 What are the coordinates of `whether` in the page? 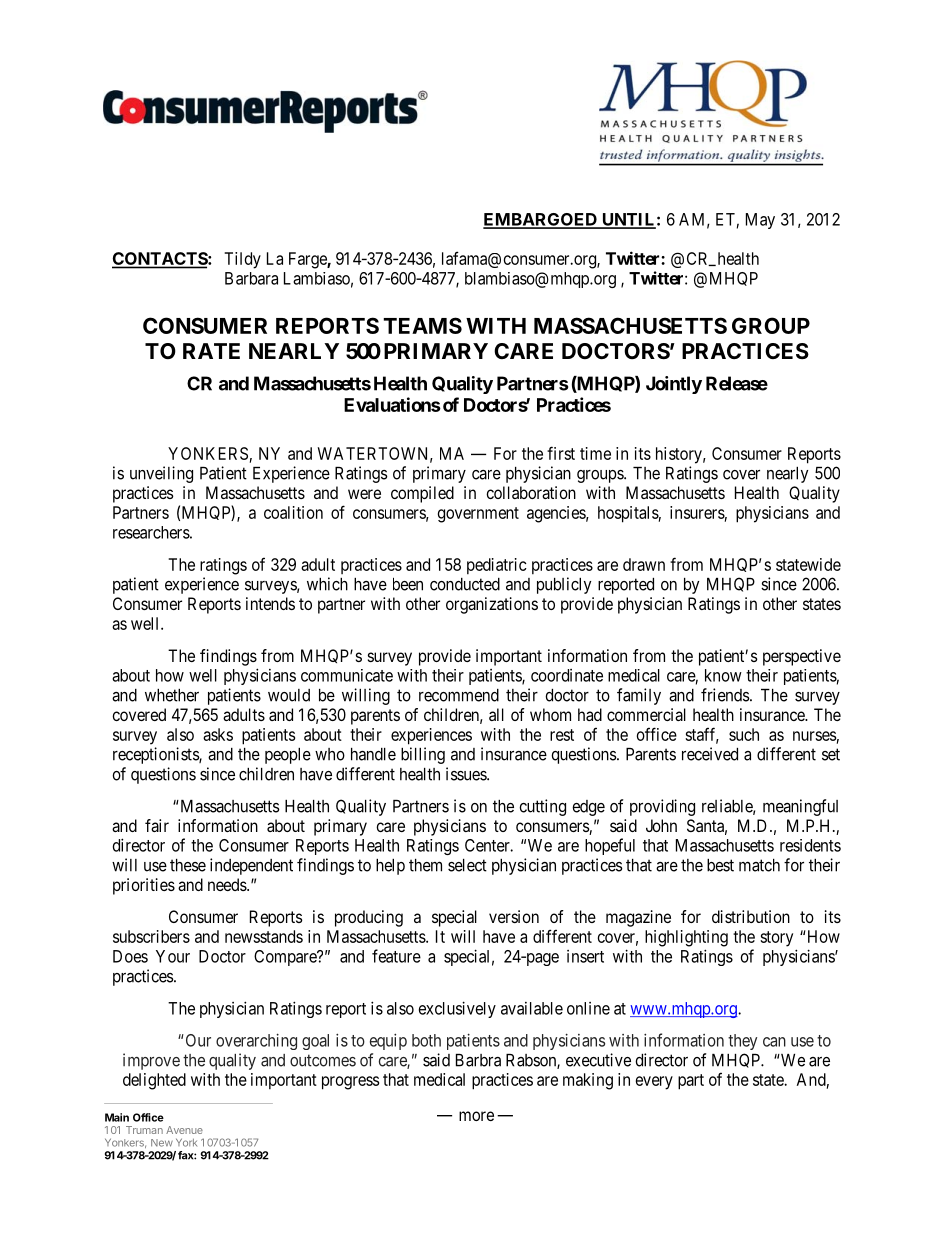 It's located at (172, 695).
